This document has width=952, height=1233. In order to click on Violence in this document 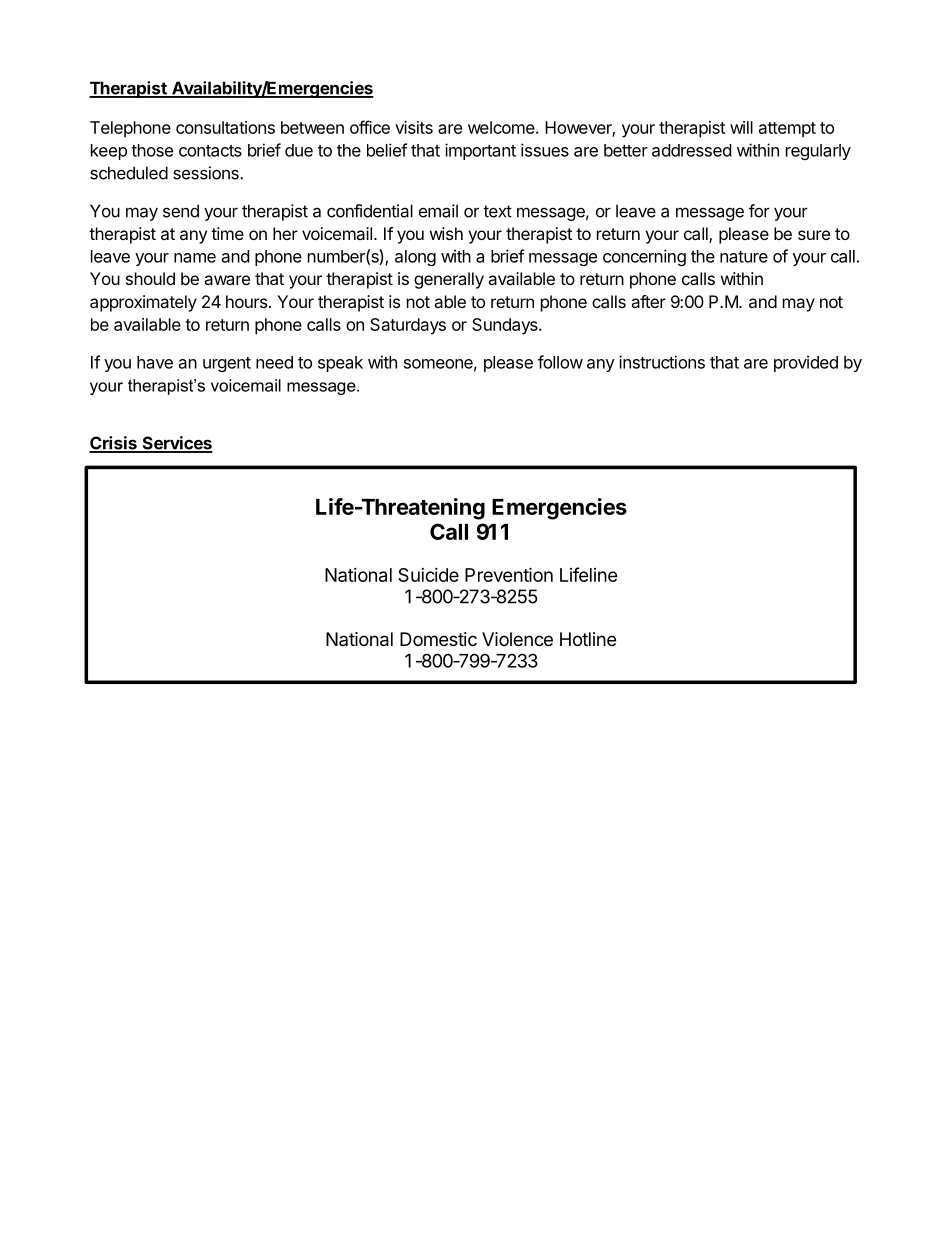, I will do `click(517, 639)`.
